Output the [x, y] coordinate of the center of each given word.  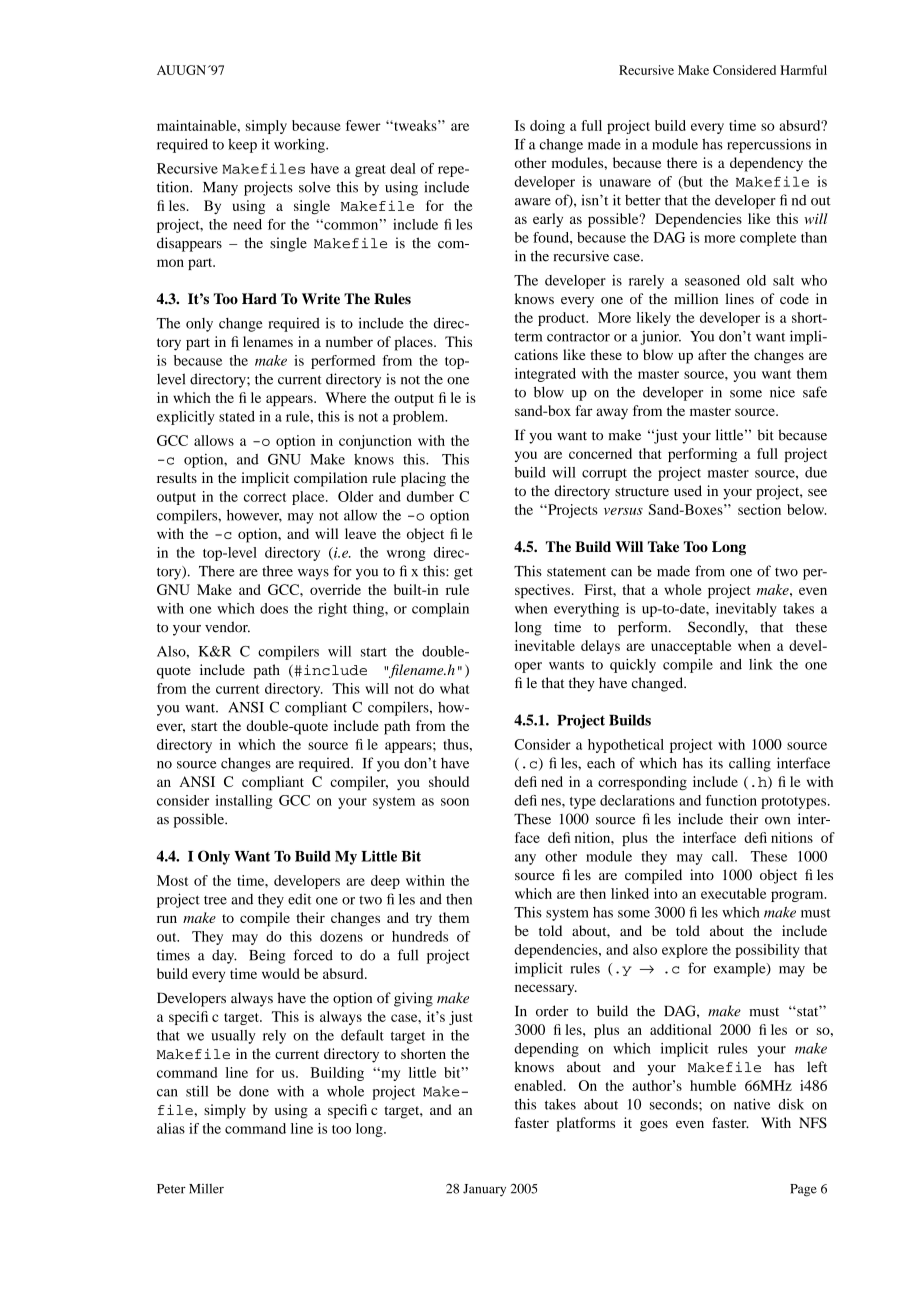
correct [265, 497]
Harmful [803, 70]
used [688, 490]
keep [242, 146]
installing [244, 802]
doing [547, 127]
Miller [206, 1189]
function [731, 800]
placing [423, 479]
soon [455, 802]
